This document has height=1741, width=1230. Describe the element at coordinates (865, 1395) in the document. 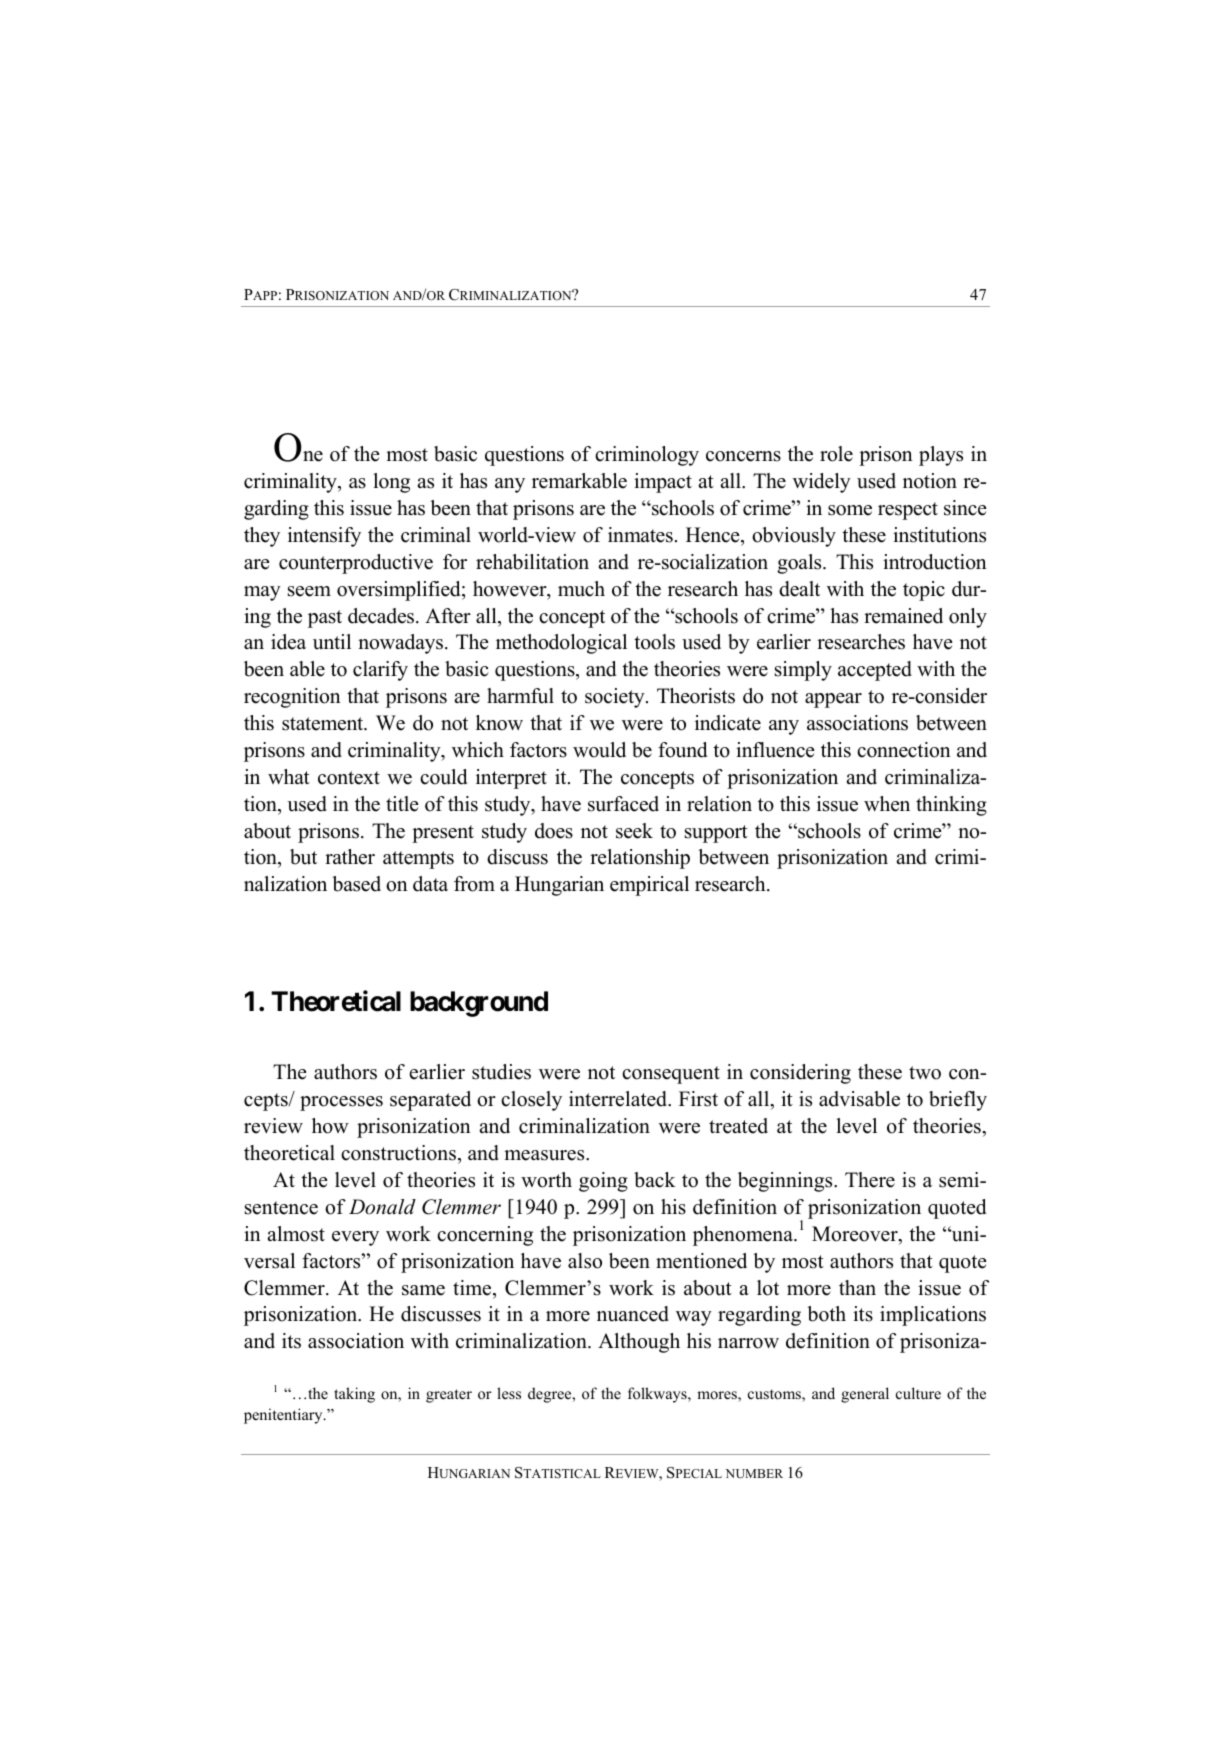

I see `general` at that location.
